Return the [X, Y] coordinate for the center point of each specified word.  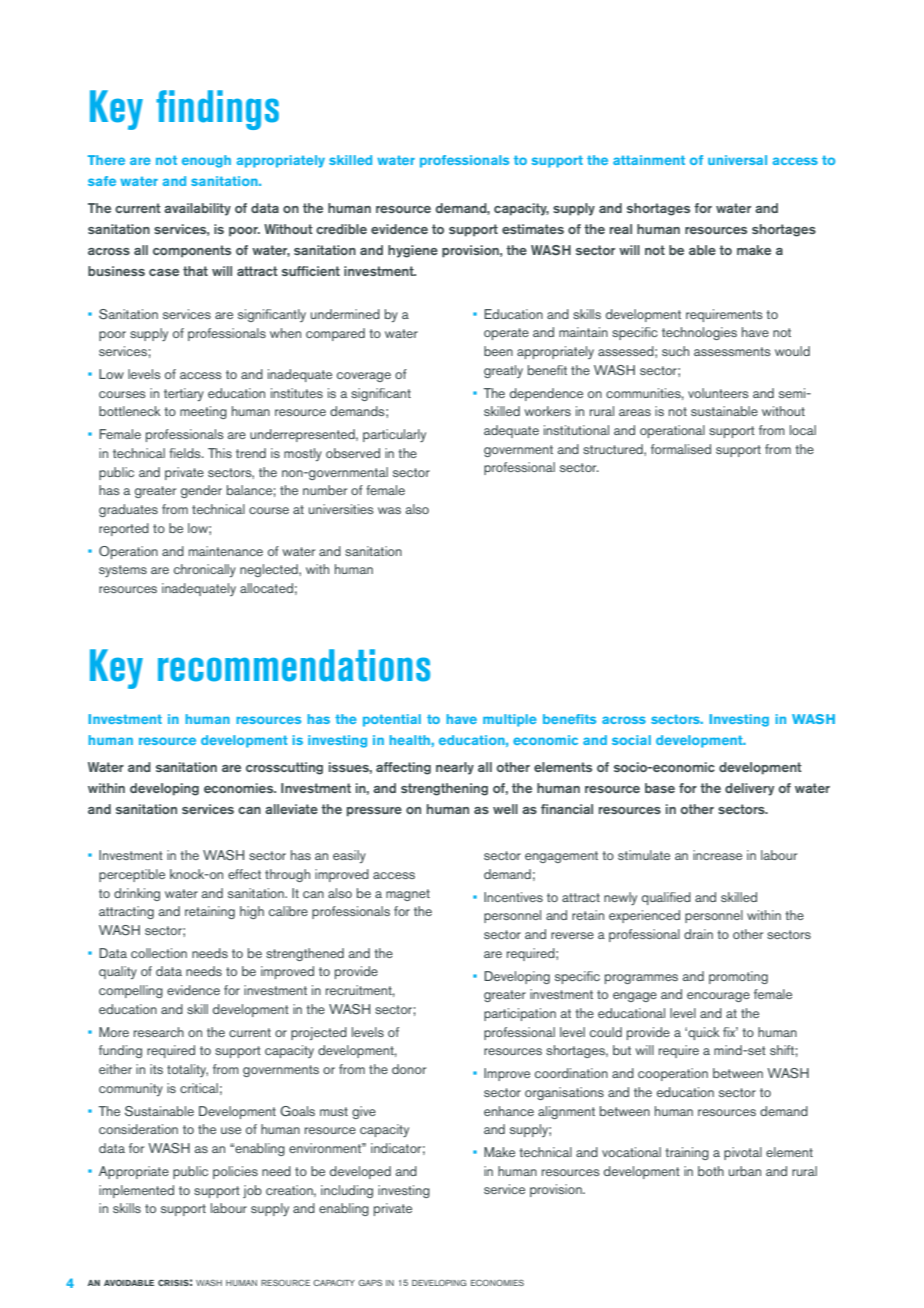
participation [520, 1014]
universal [737, 160]
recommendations [294, 665]
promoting [738, 977]
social [631, 740]
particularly [394, 435]
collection [159, 953]
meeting [203, 412]
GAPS [370, 1282]
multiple [510, 720]
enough [206, 161]
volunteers [718, 393]
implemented [136, 1191]
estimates [533, 229]
